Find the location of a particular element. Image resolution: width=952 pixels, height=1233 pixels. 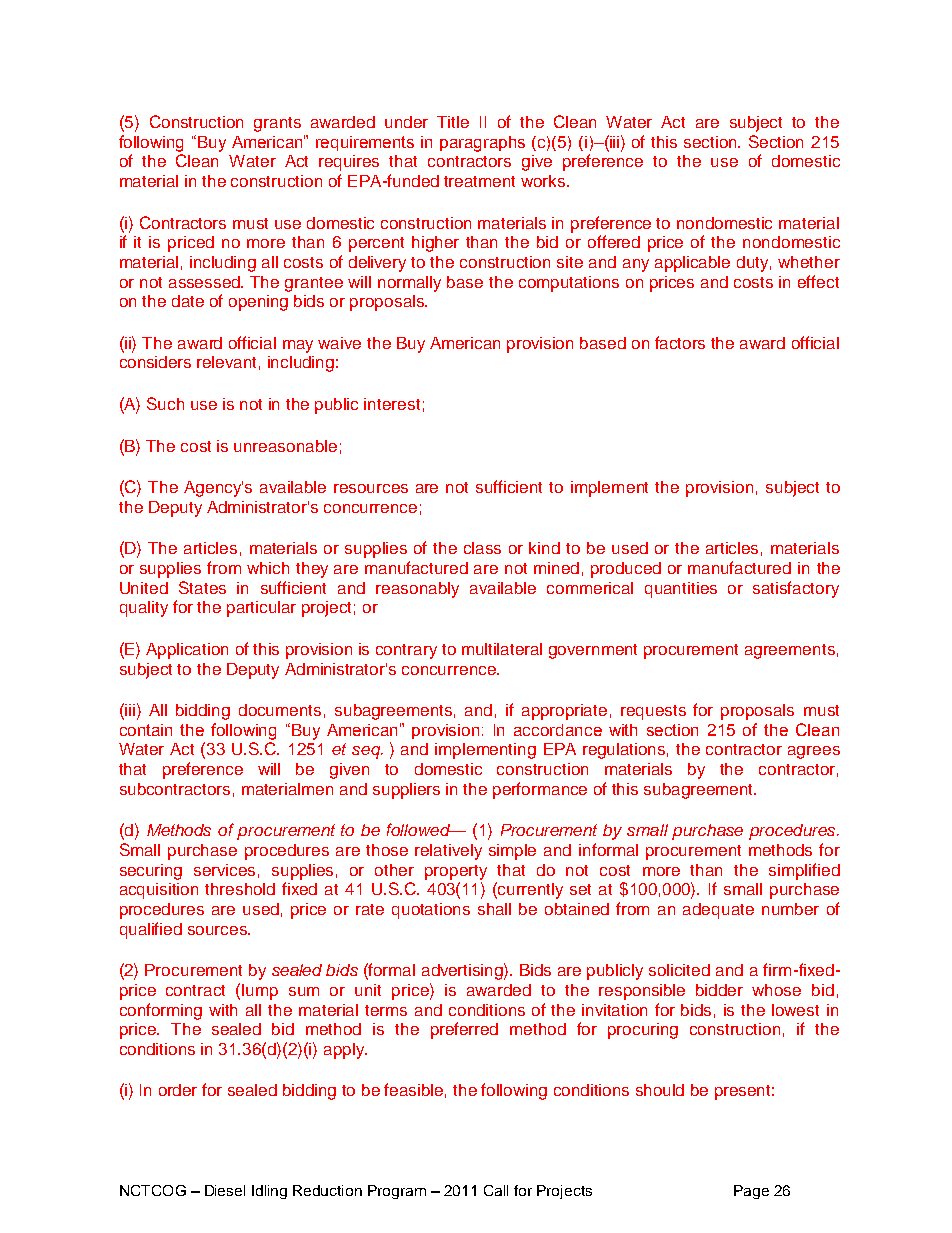

paragraphs is located at coordinates (482, 144).
